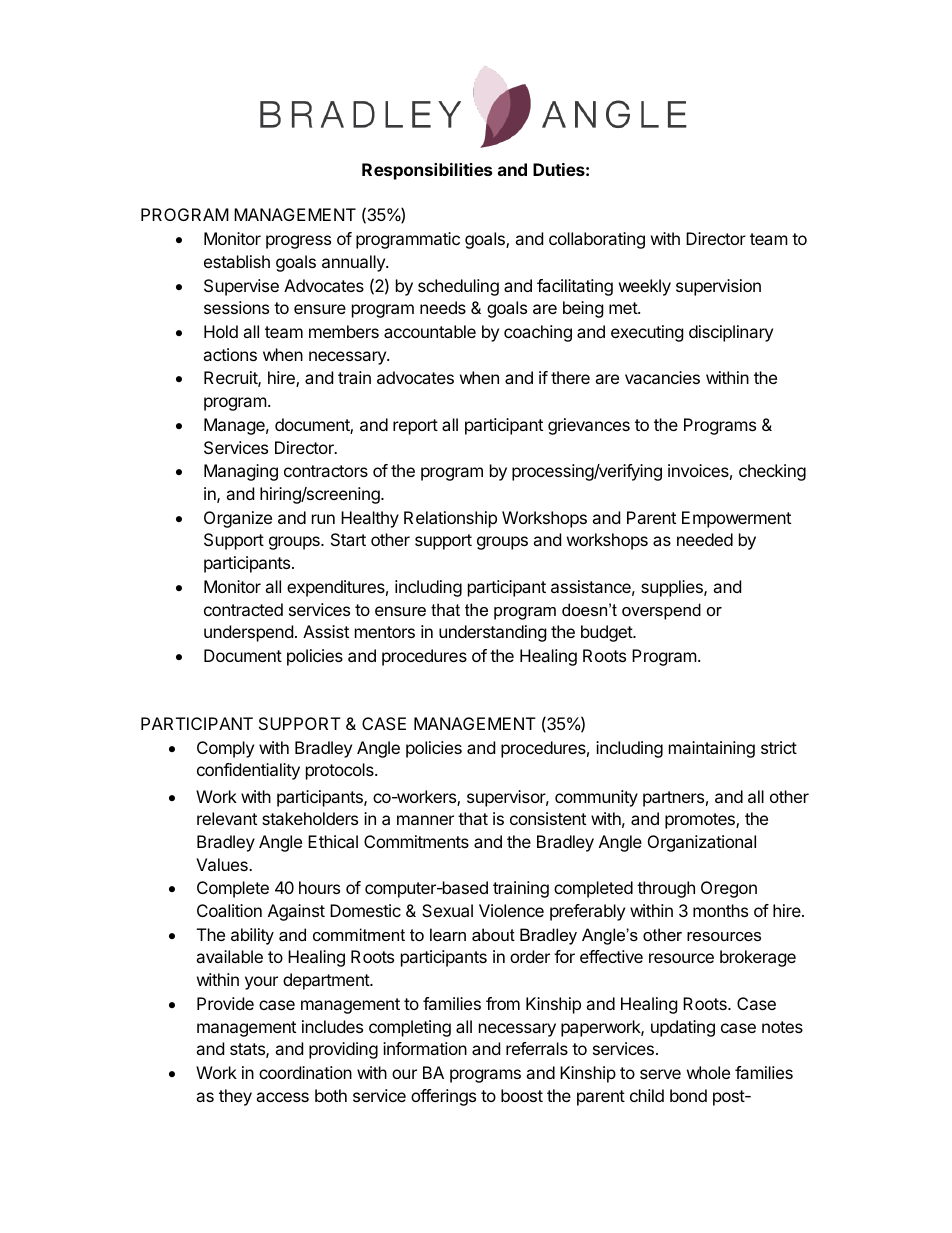 The height and width of the image is (1233, 952). I want to click on Responsibilities, so click(427, 171).
